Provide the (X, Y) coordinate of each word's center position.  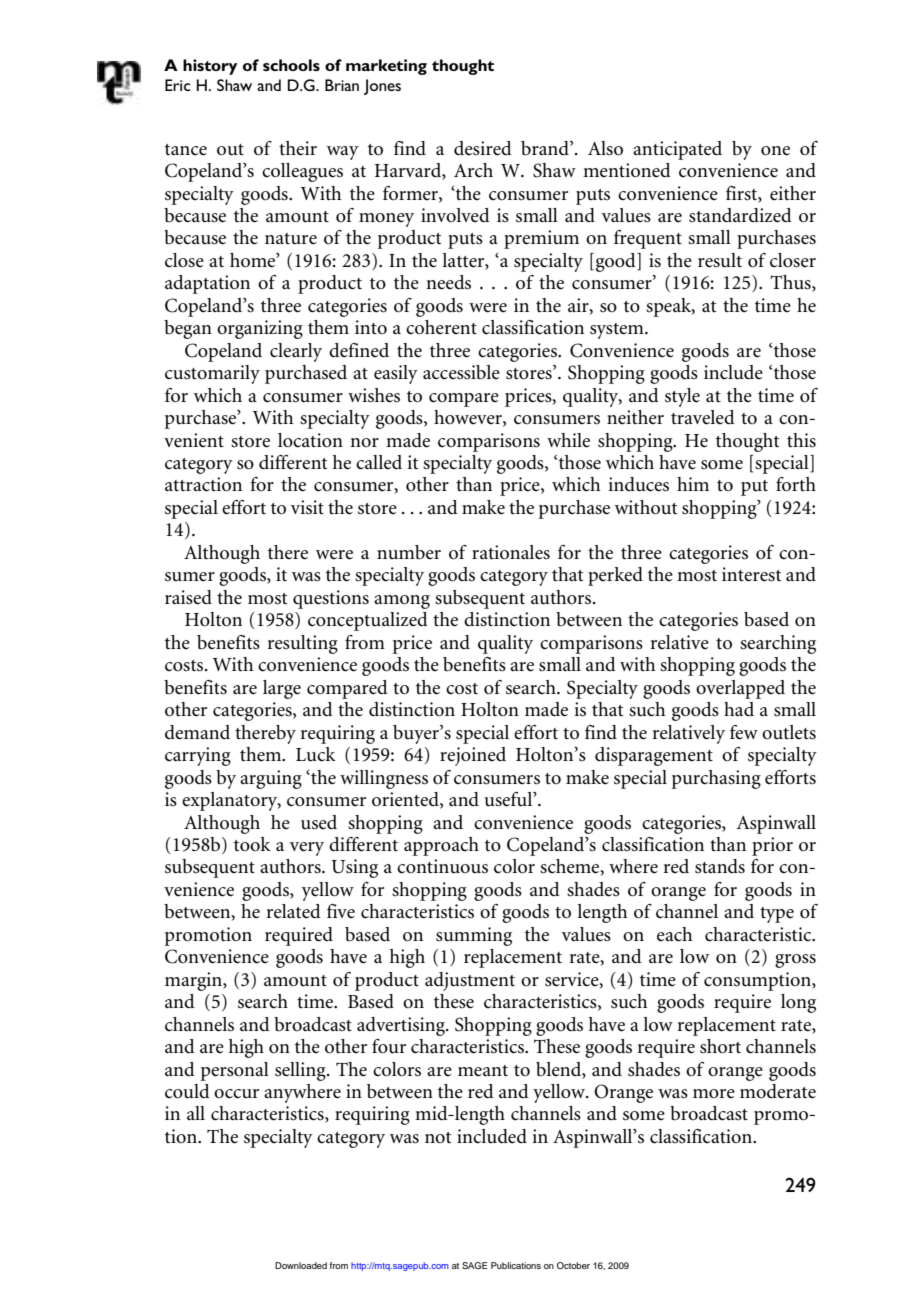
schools (291, 65)
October (573, 1265)
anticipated (677, 150)
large (282, 689)
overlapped (740, 689)
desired (483, 148)
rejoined (473, 756)
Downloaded (301, 1265)
